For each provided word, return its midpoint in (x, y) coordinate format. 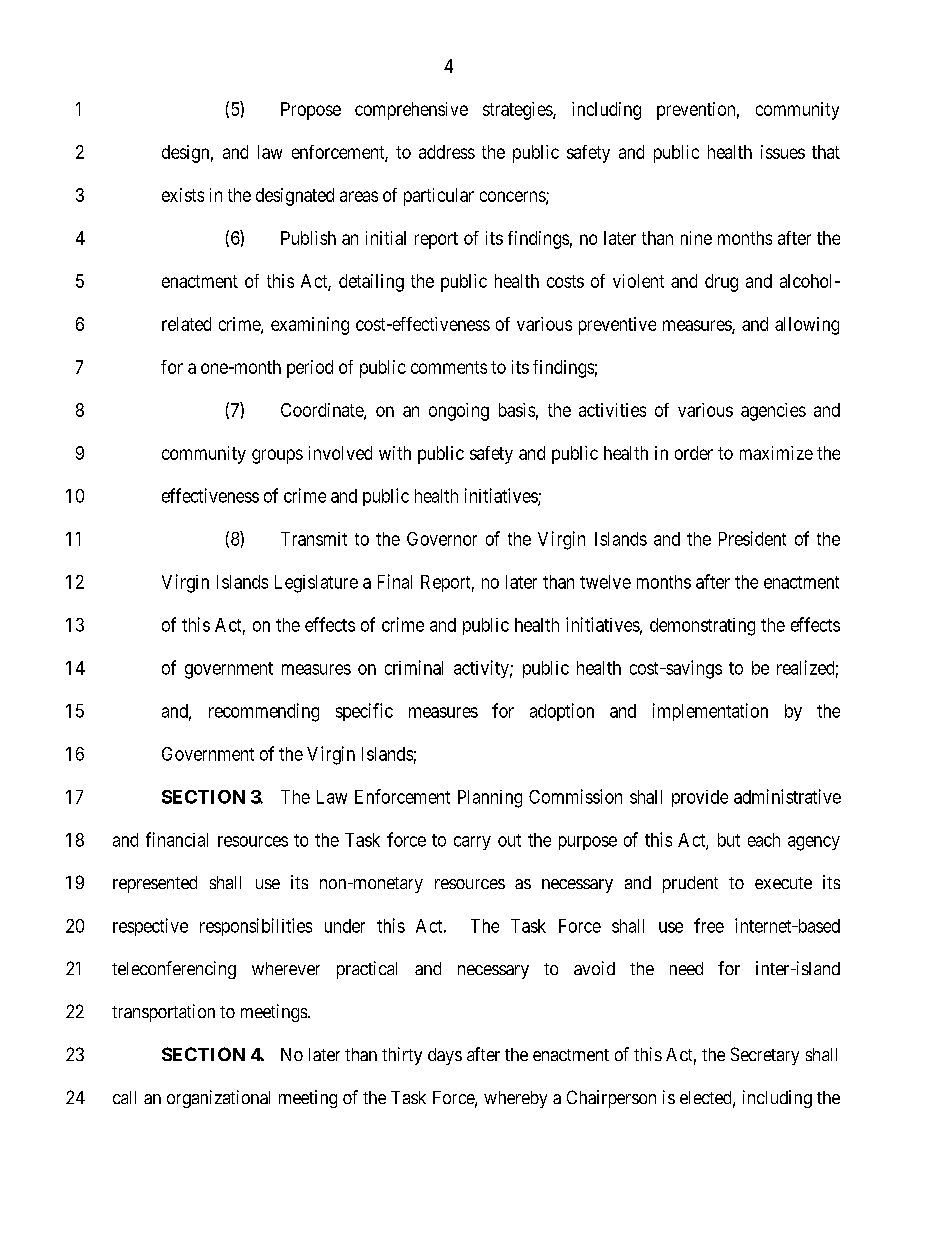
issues (783, 152)
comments (449, 367)
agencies (773, 412)
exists (183, 195)
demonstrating (702, 627)
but (729, 840)
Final (395, 581)
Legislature (316, 584)
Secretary (765, 1056)
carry (472, 843)
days (445, 1056)
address (447, 152)
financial (177, 839)
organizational (218, 1099)
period (310, 369)
